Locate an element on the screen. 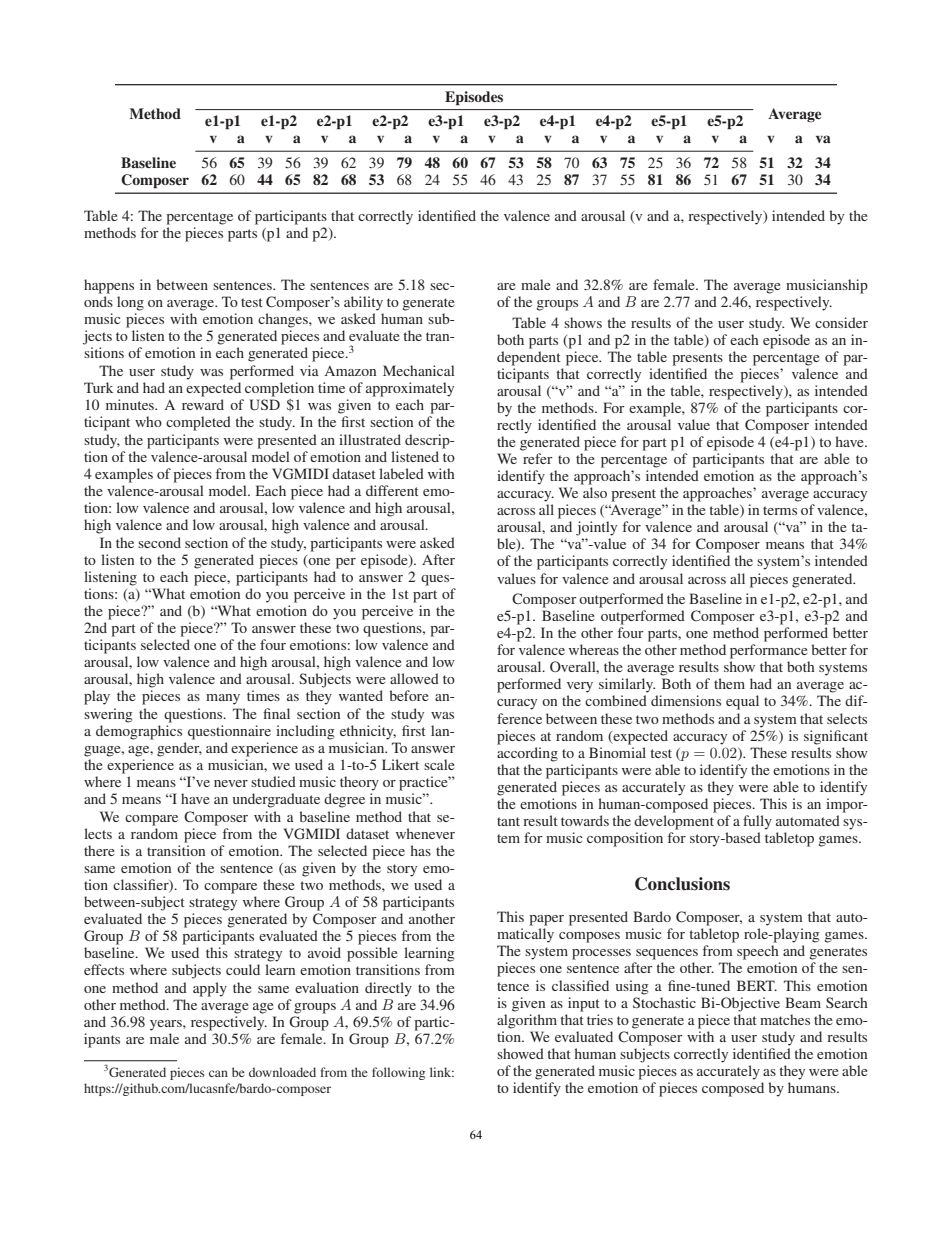  consider is located at coordinates (841, 322).
